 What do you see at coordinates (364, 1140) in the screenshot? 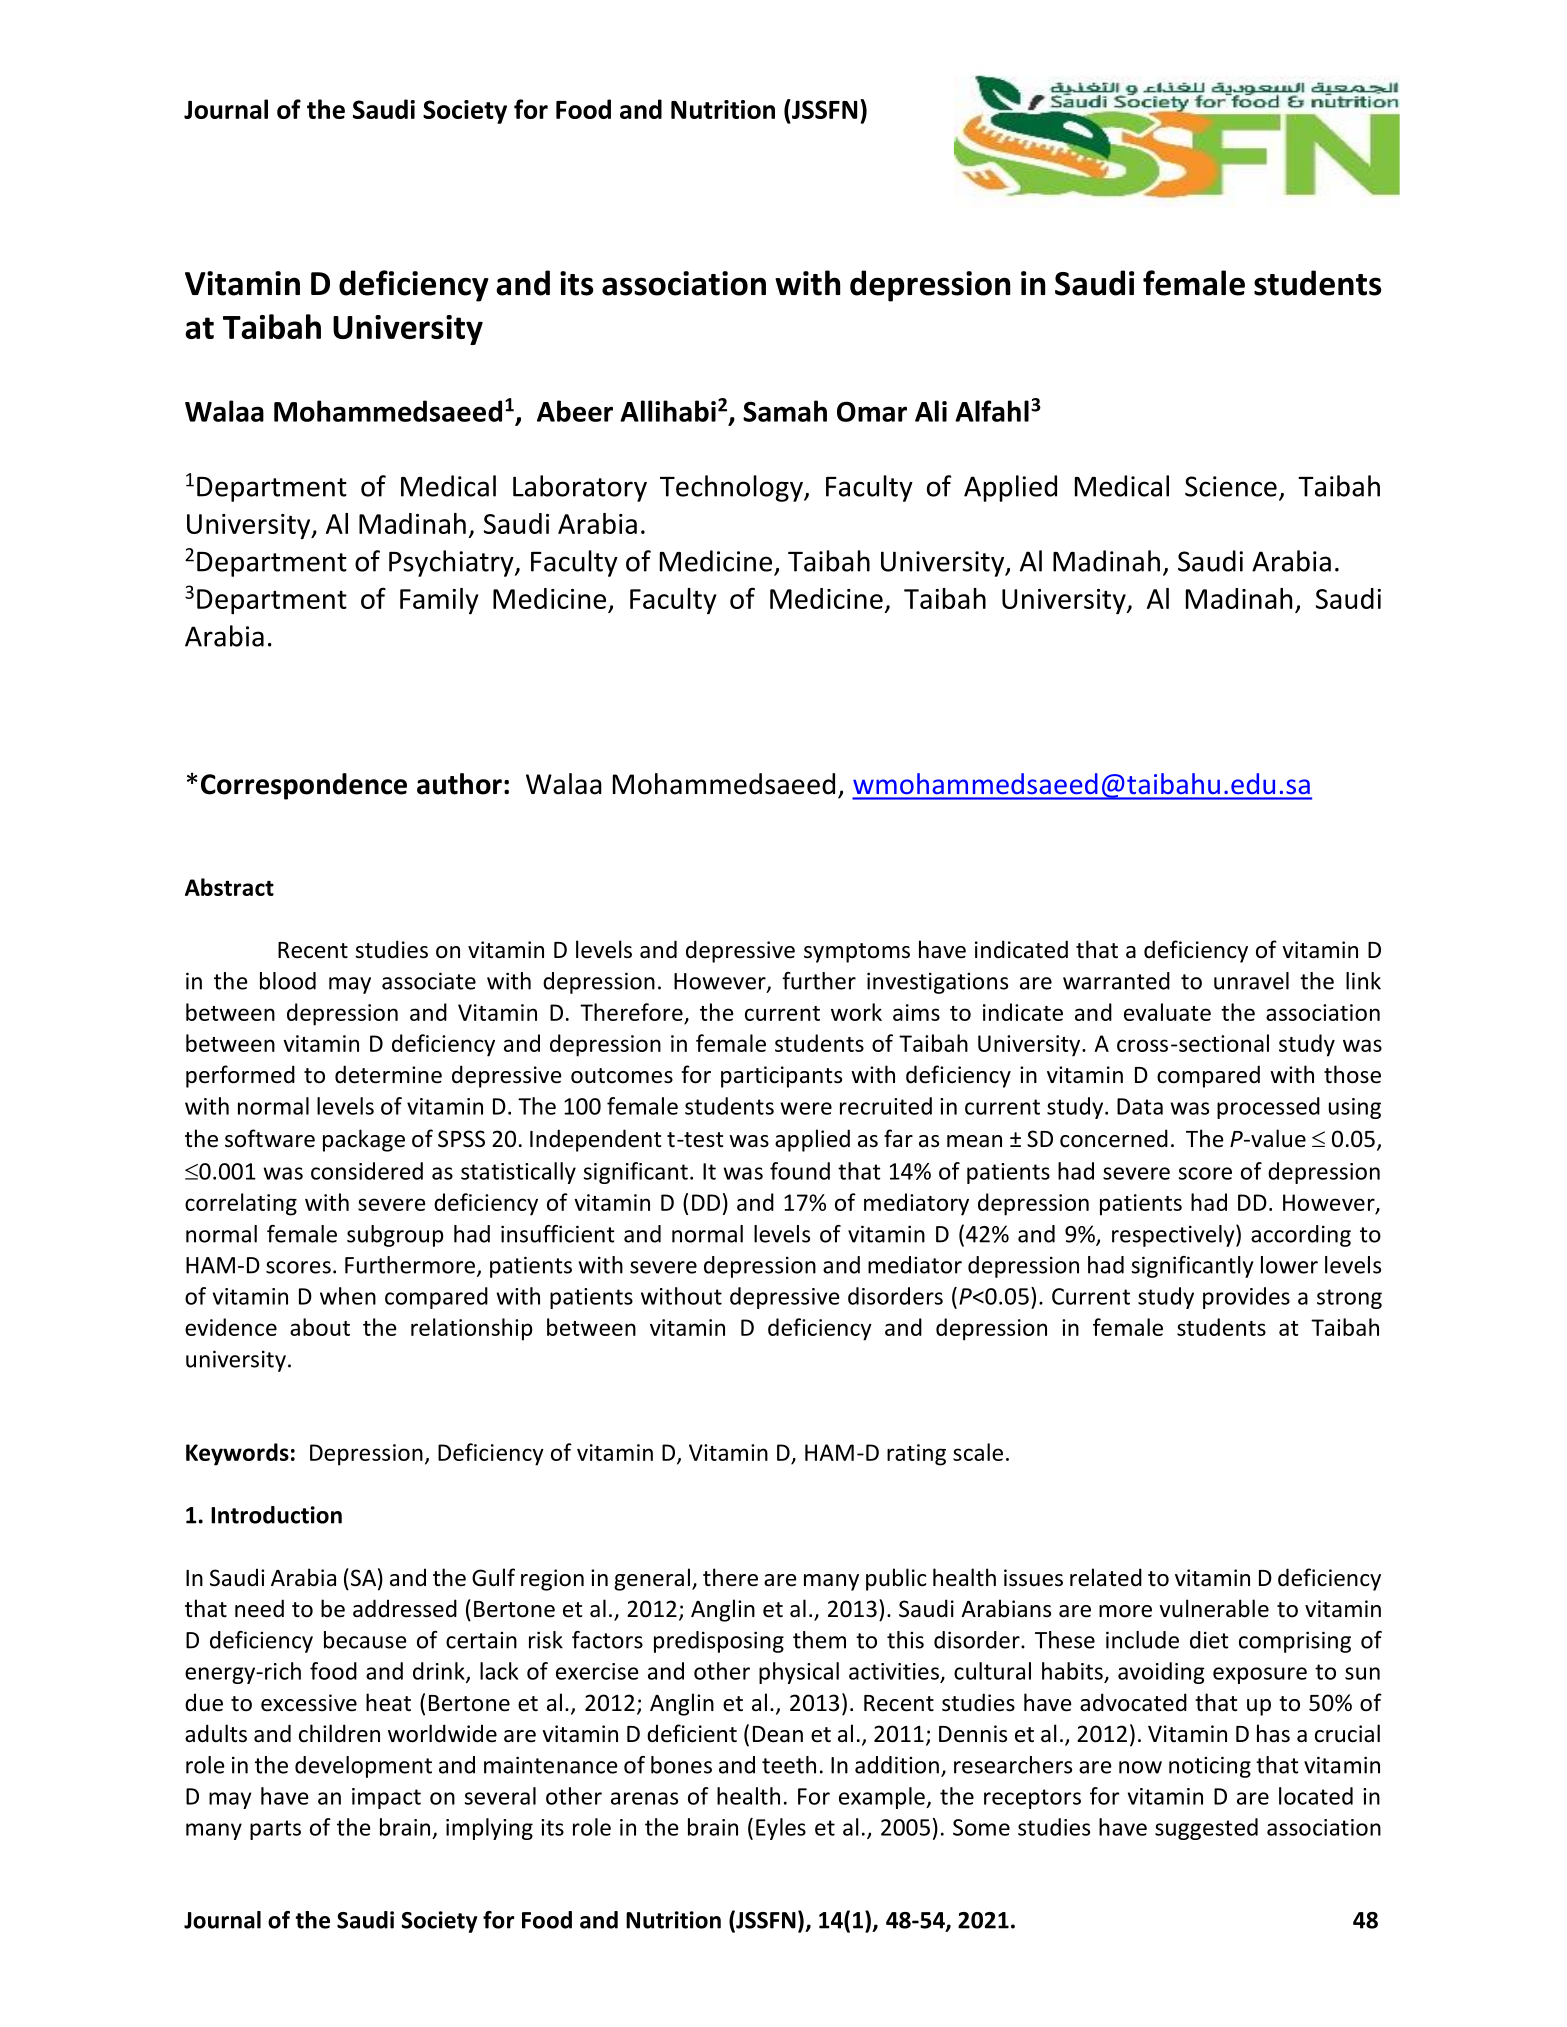
I see `package` at bounding box center [364, 1140].
